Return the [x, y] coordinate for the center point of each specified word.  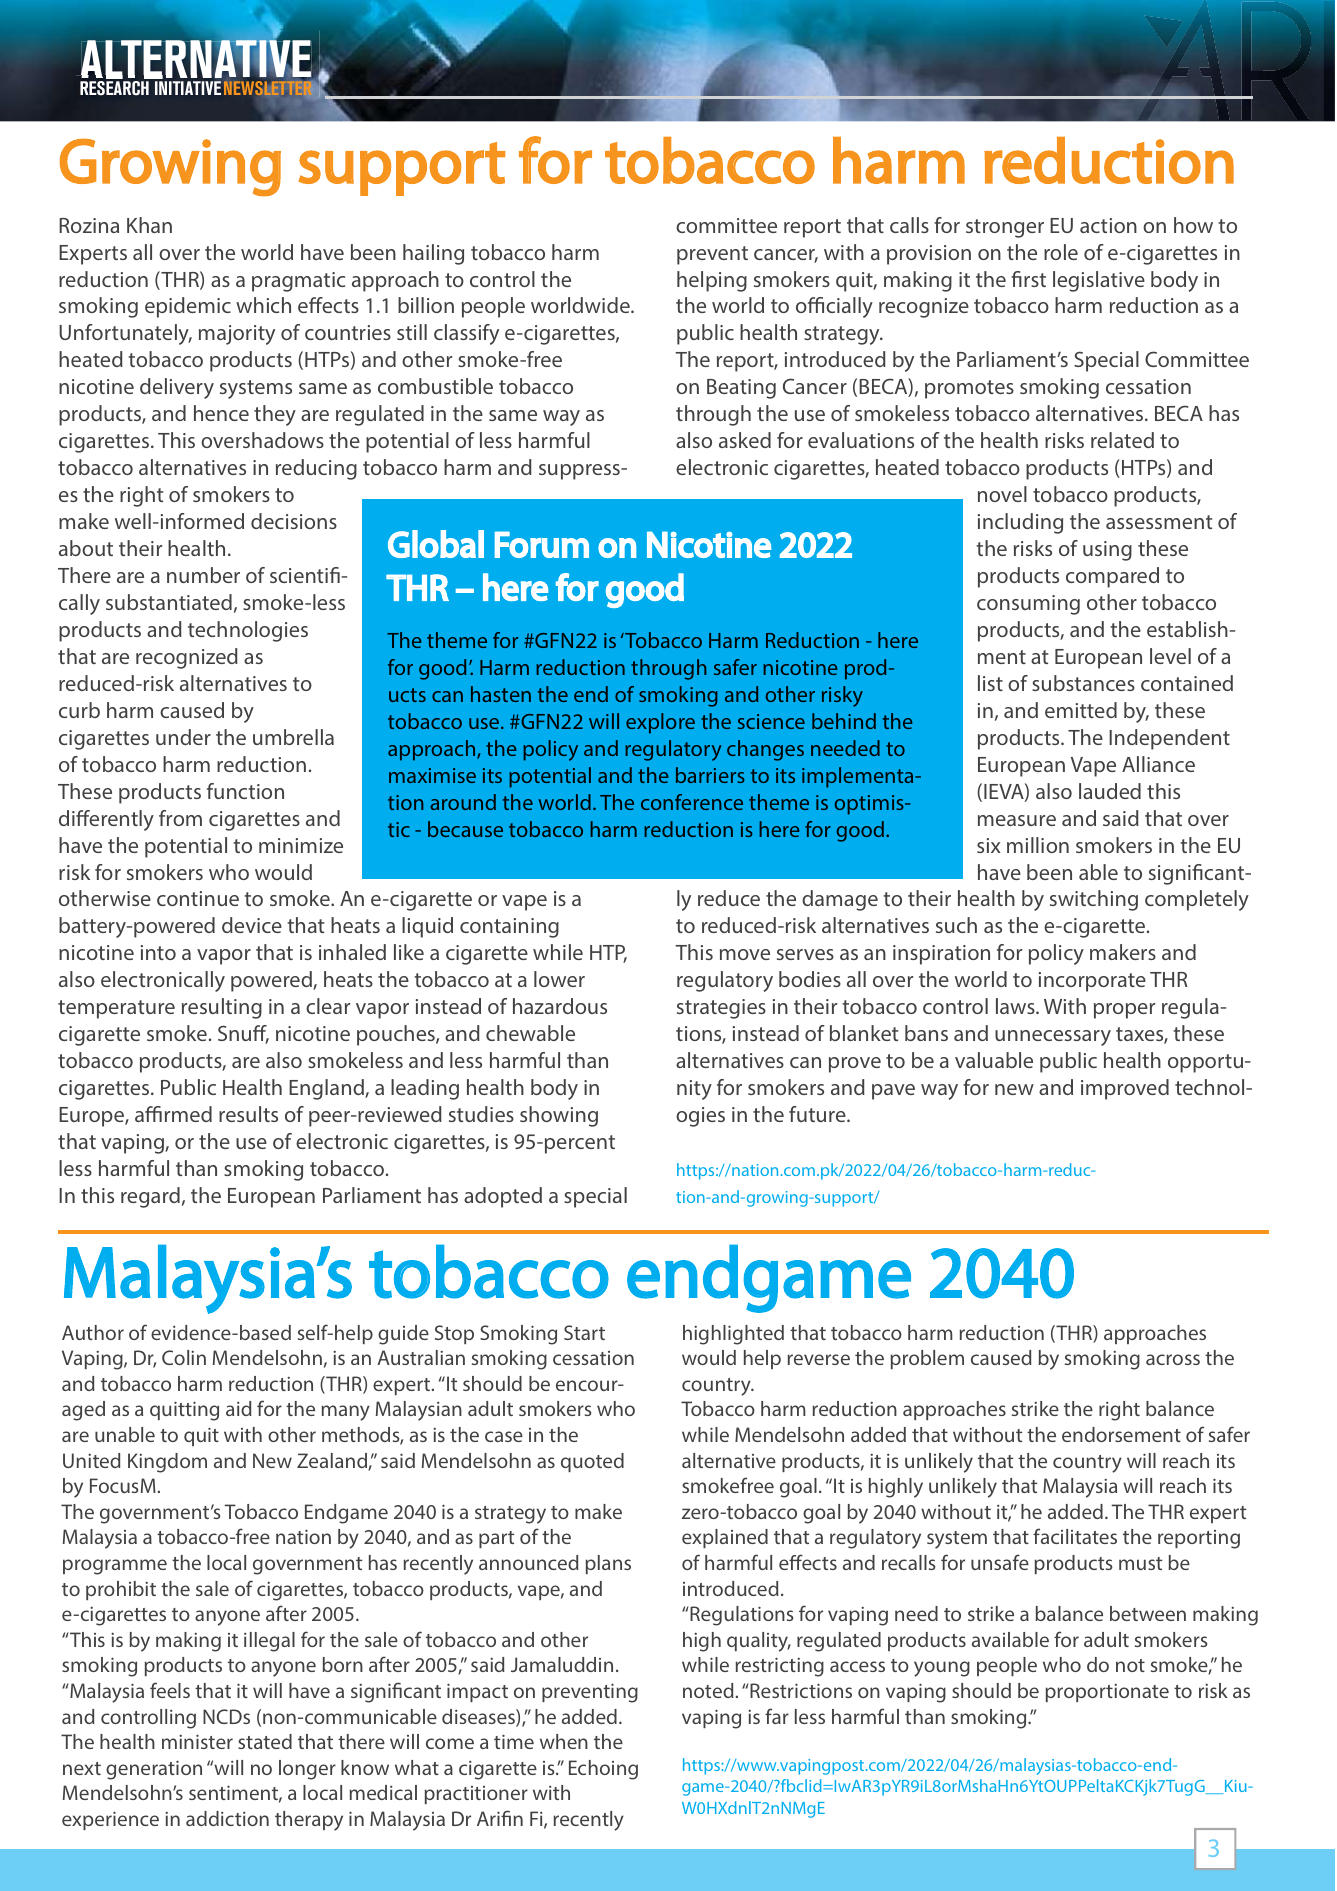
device [252, 925]
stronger [1005, 228]
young [942, 1669]
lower [559, 979]
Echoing [603, 1770]
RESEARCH [114, 88]
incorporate [1092, 982]
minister [197, 1741]
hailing [433, 254]
